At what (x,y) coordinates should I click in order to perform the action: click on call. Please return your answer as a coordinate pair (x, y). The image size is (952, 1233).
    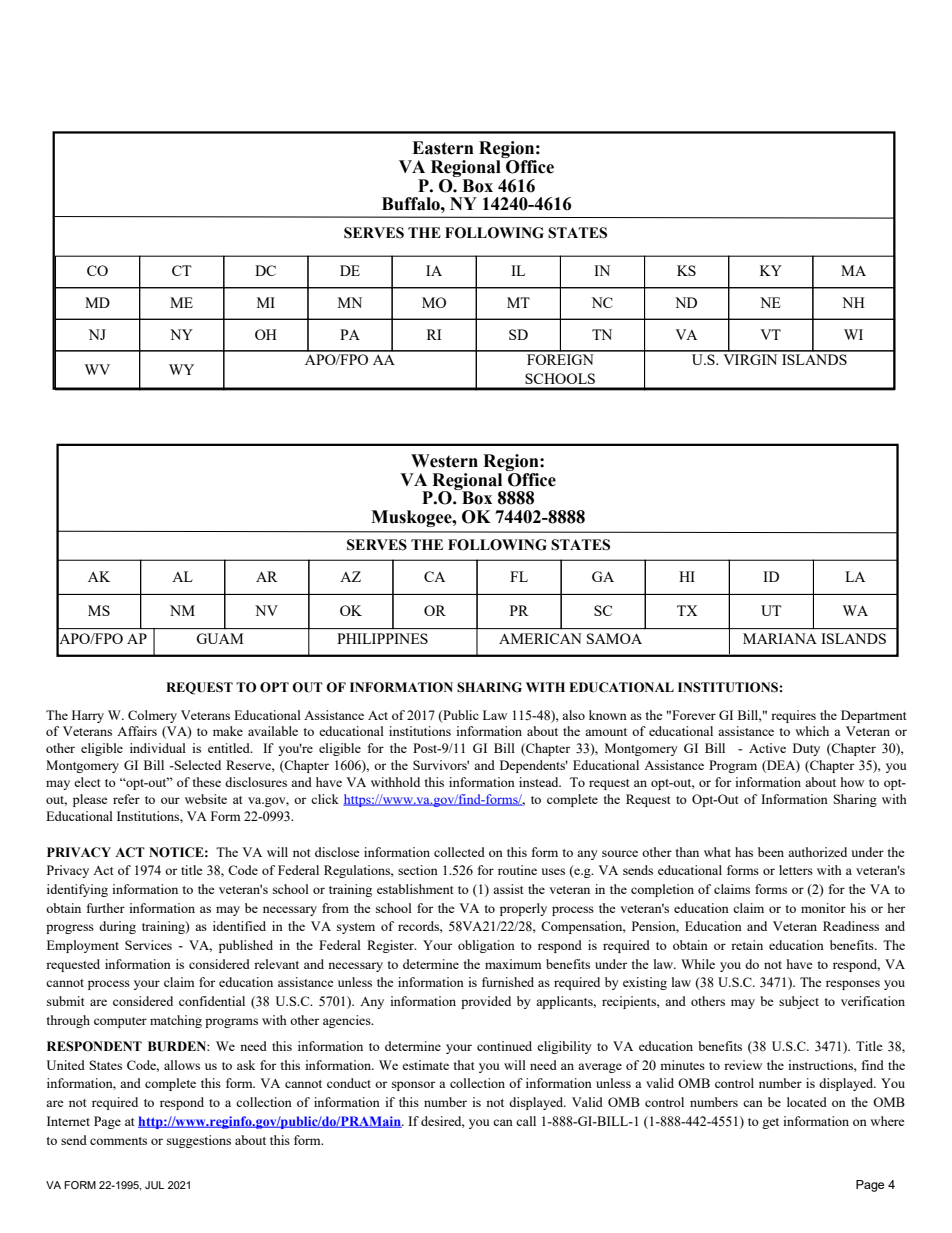
    Looking at the image, I should click on (526, 1121).
